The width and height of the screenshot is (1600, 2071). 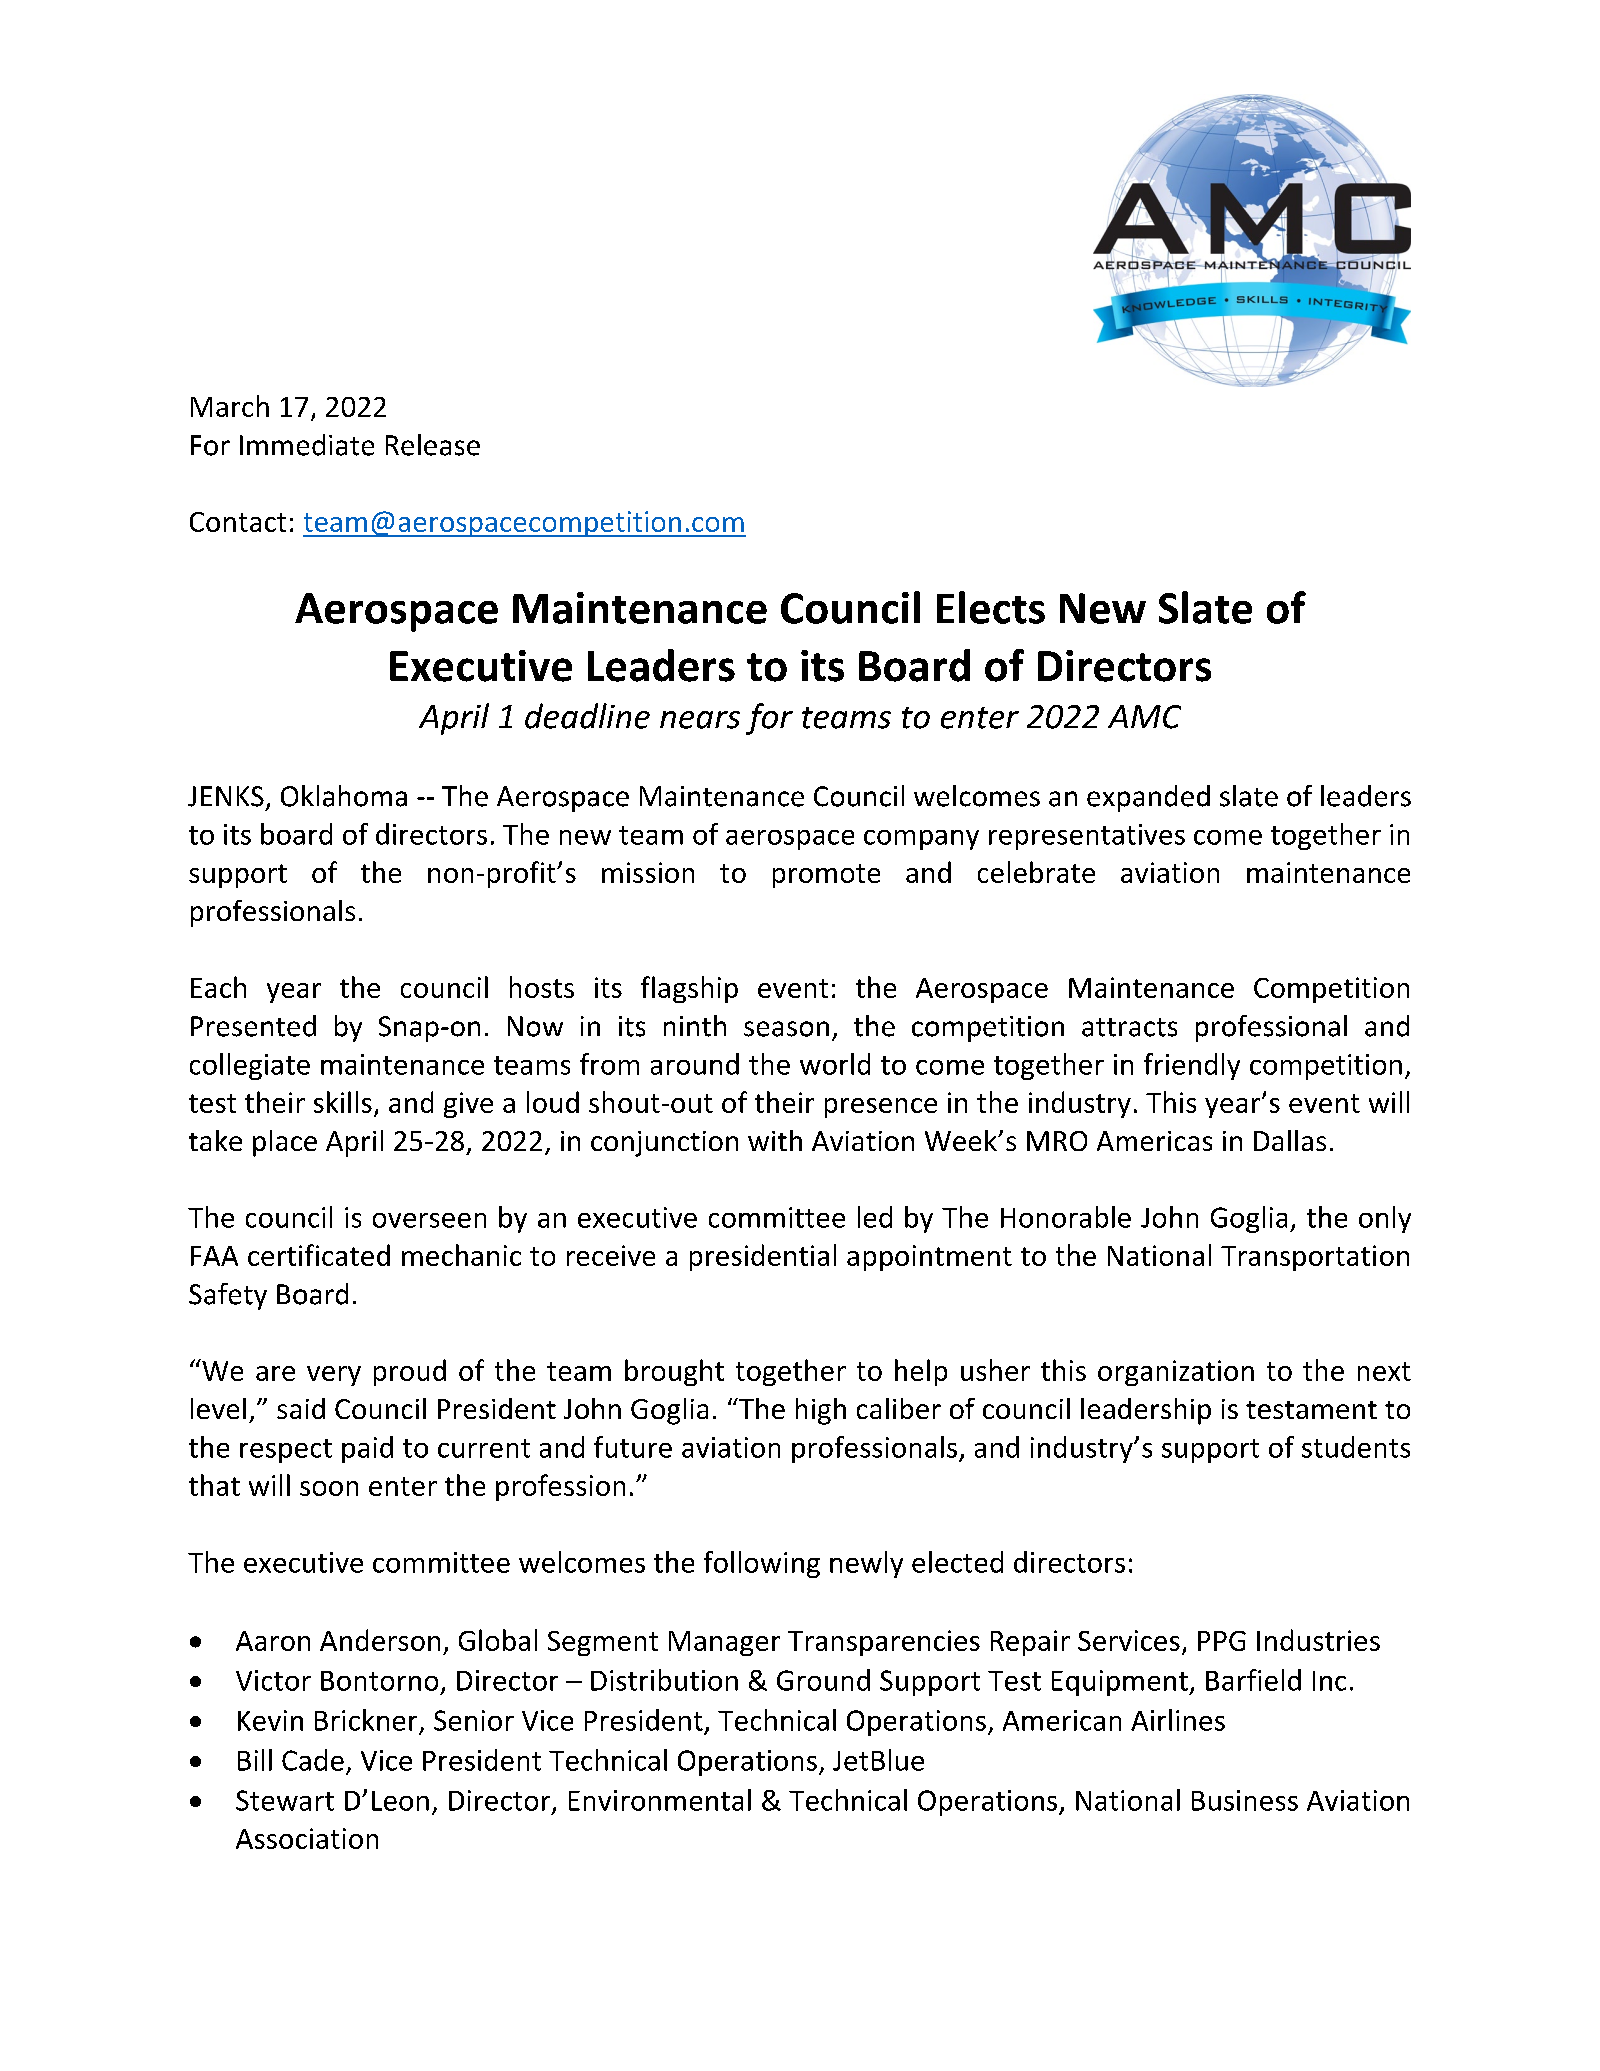 What do you see at coordinates (307, 445) in the screenshot?
I see `Immediate` at bounding box center [307, 445].
